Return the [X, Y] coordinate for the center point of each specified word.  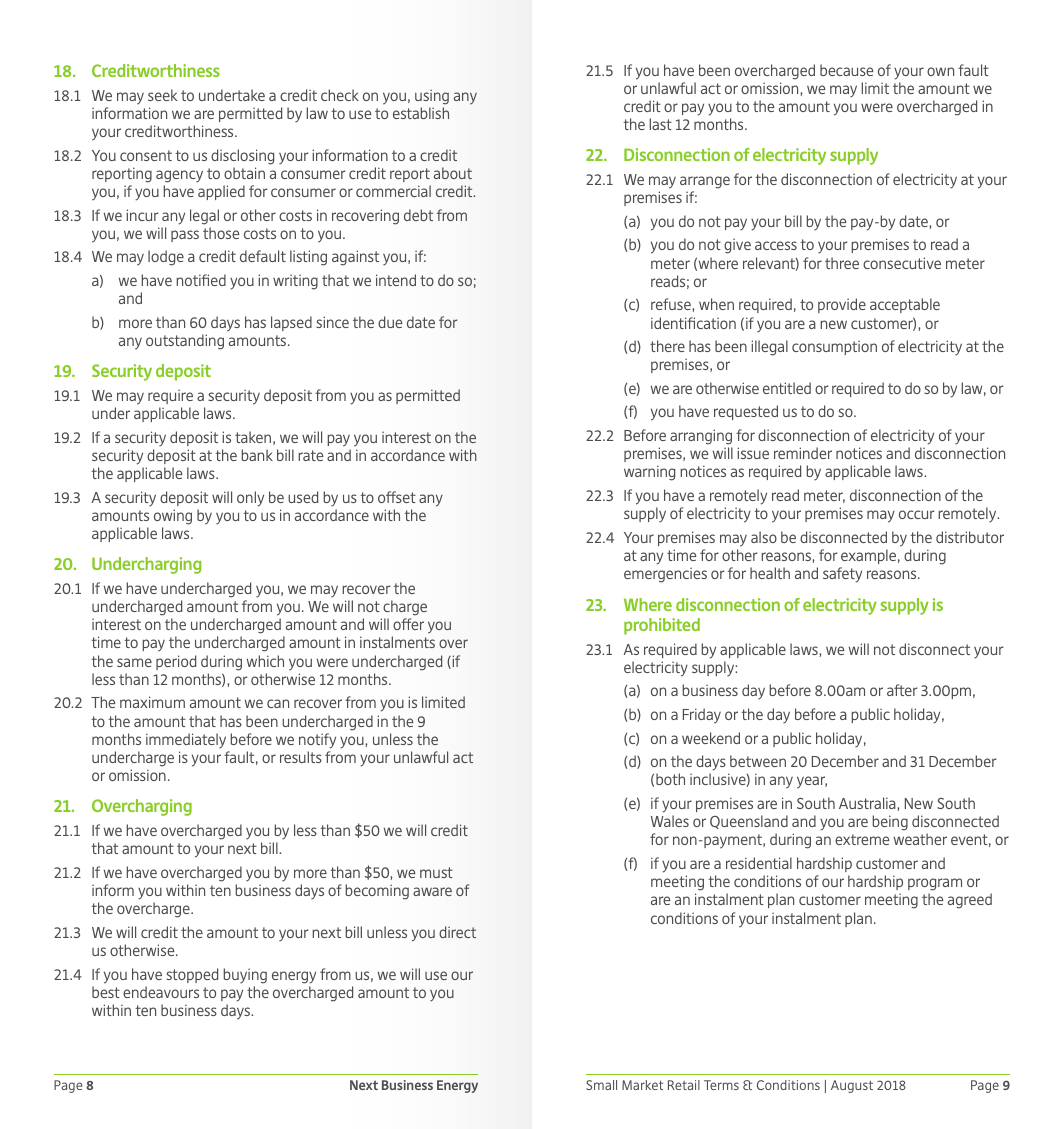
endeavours [161, 992]
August [852, 1086]
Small [601, 1085]
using [432, 97]
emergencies [665, 575]
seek [163, 95]
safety [842, 575]
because [847, 70]
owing [173, 517]
